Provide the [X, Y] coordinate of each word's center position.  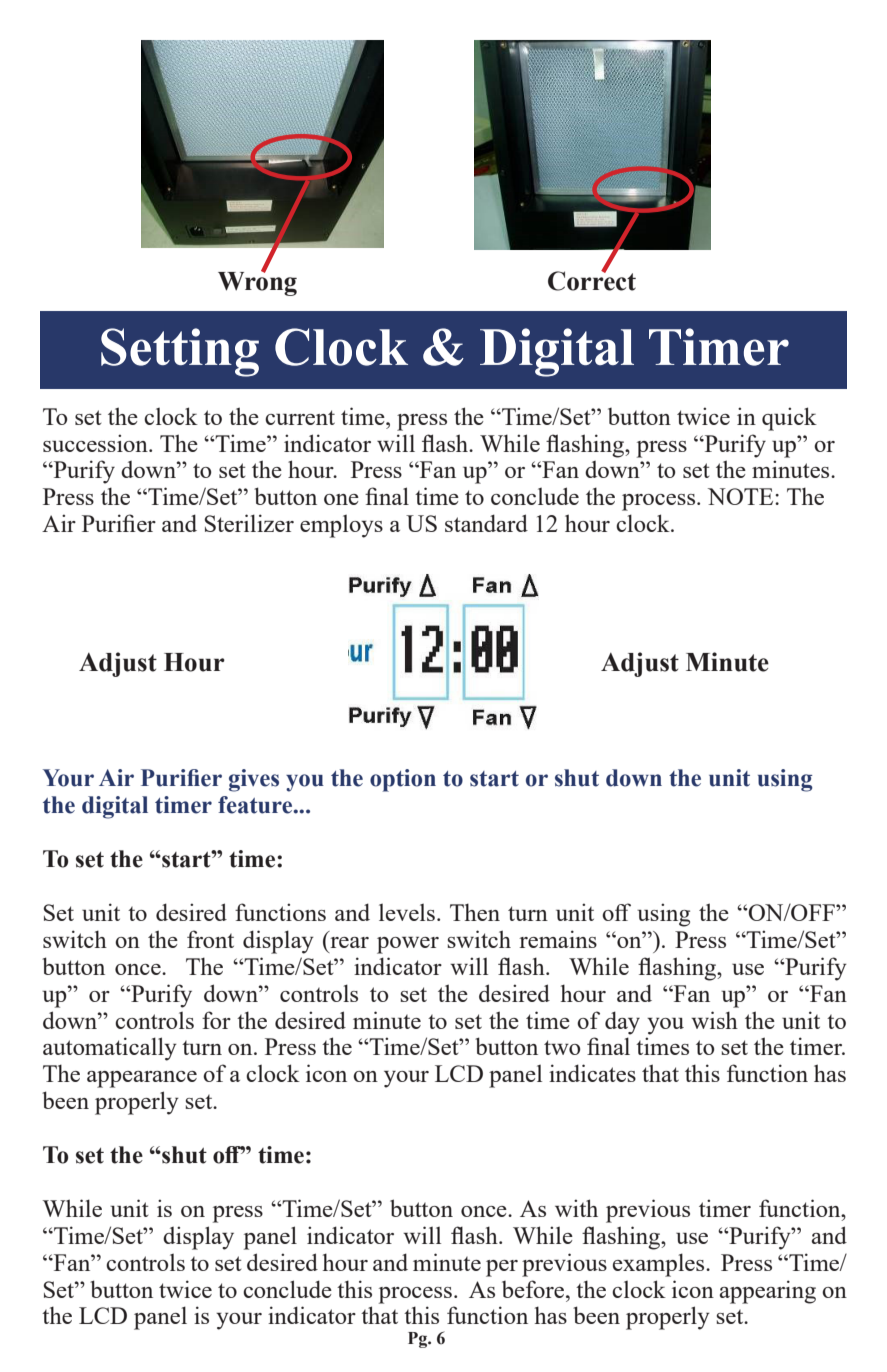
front [210, 939]
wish [714, 1020]
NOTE [742, 496]
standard [486, 523]
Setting [180, 352]
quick [789, 419]
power [408, 945]
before [534, 1289]
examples [660, 1265]
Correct [592, 280]
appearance [142, 1079]
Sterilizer [249, 523]
